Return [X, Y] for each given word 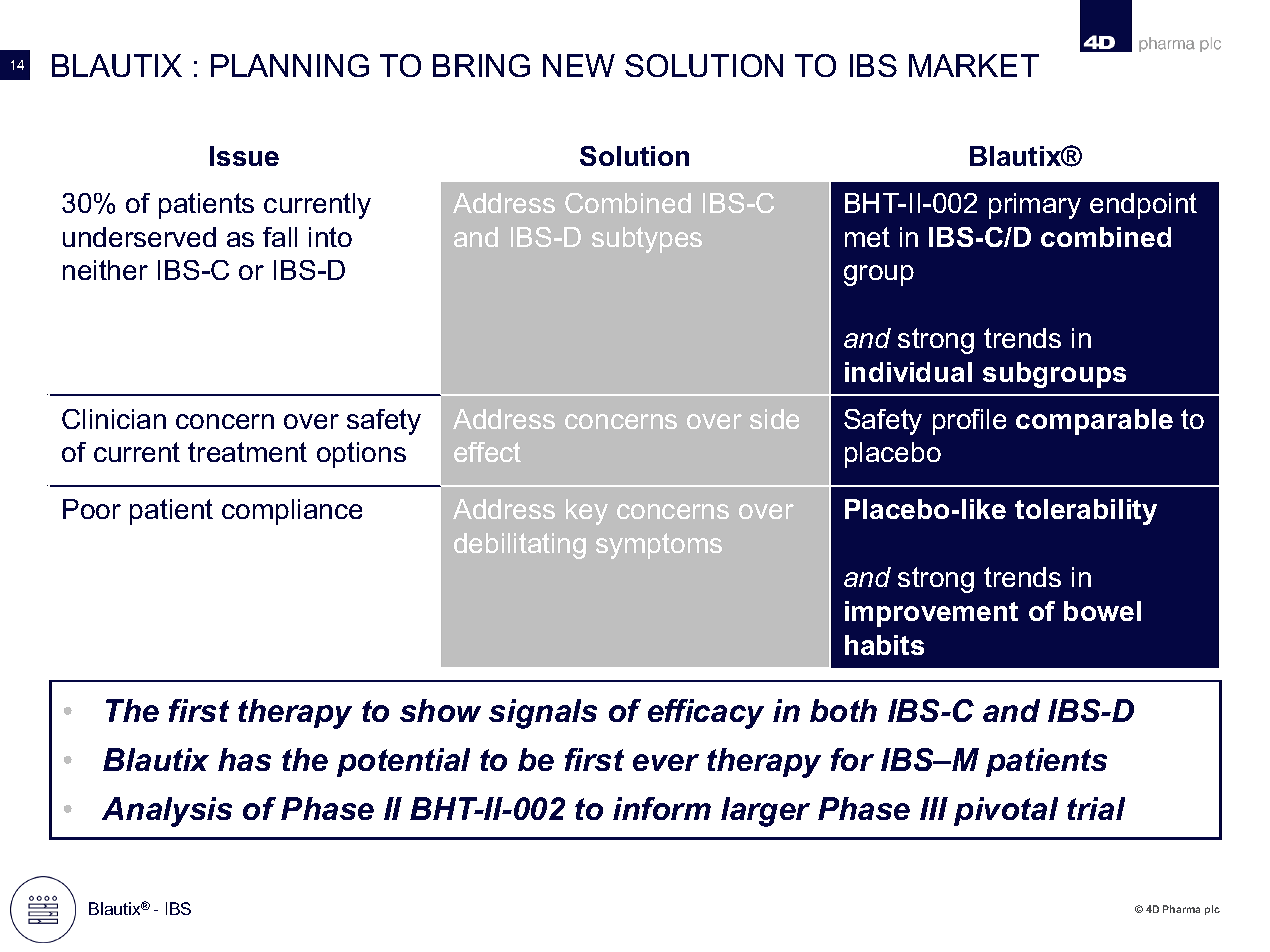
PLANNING [290, 65]
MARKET [974, 65]
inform [662, 808]
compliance [292, 512]
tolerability [1086, 512]
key [587, 512]
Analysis [167, 812]
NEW [579, 65]
